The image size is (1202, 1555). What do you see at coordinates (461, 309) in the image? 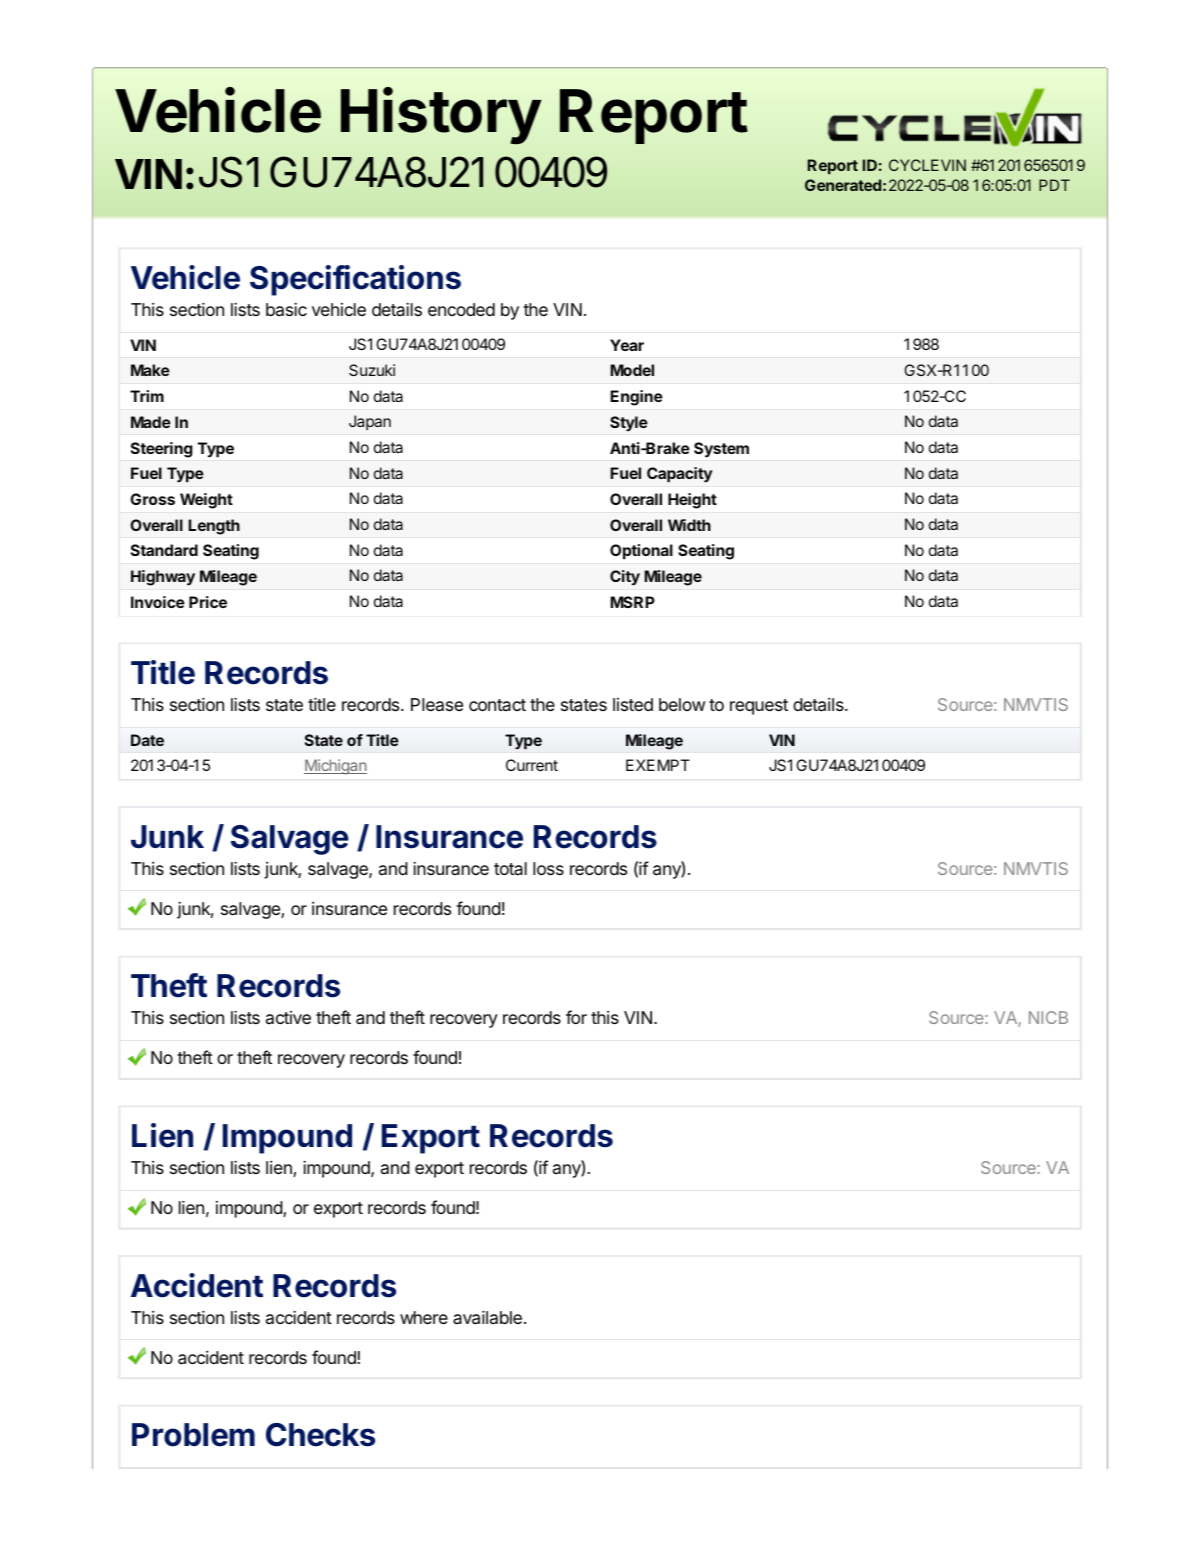
I see `encoded` at bounding box center [461, 309].
